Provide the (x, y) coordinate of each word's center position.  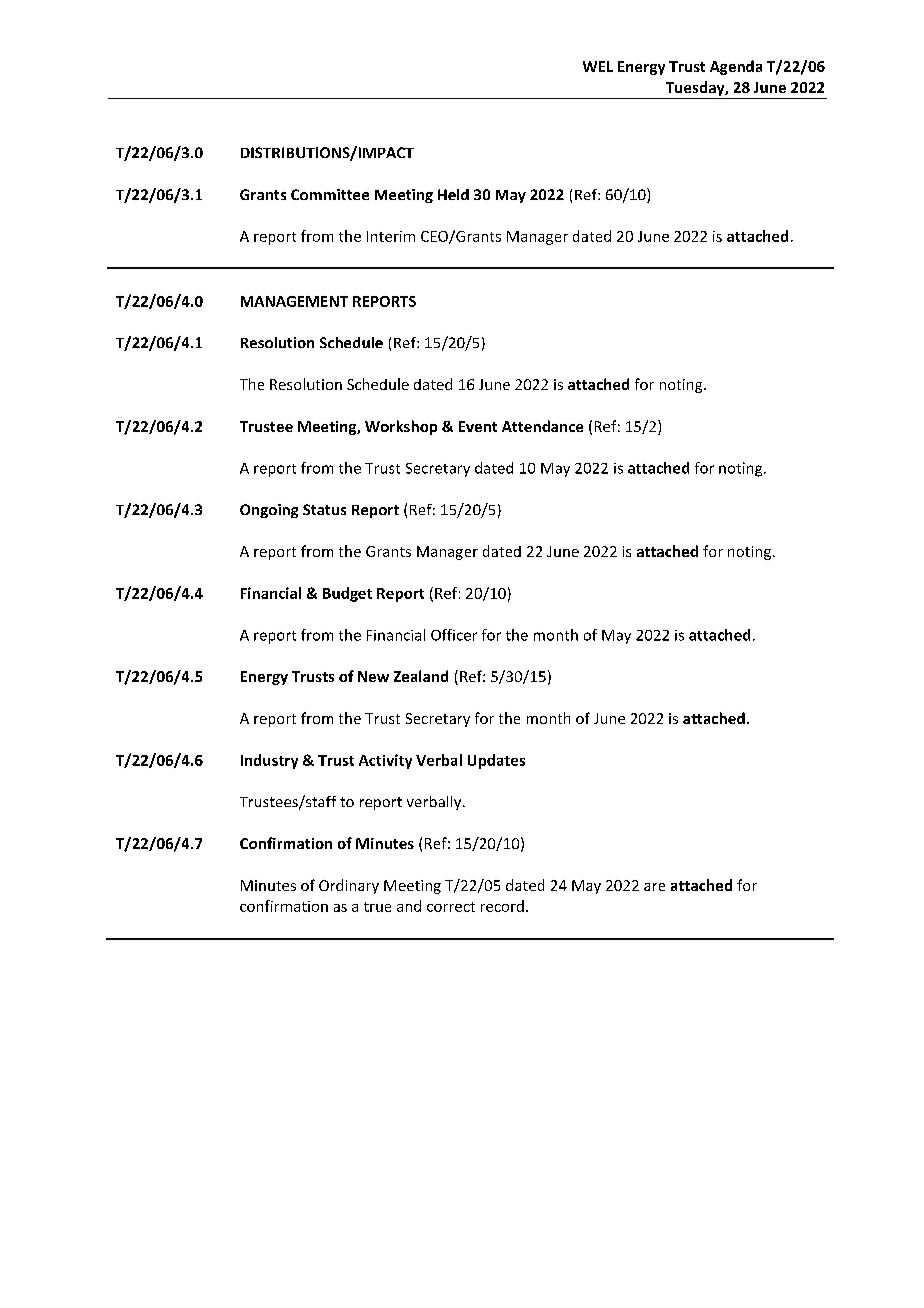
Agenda (736, 67)
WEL (598, 66)
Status (324, 509)
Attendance (542, 426)
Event (478, 426)
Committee (330, 194)
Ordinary (349, 886)
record (502, 906)
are (654, 887)
